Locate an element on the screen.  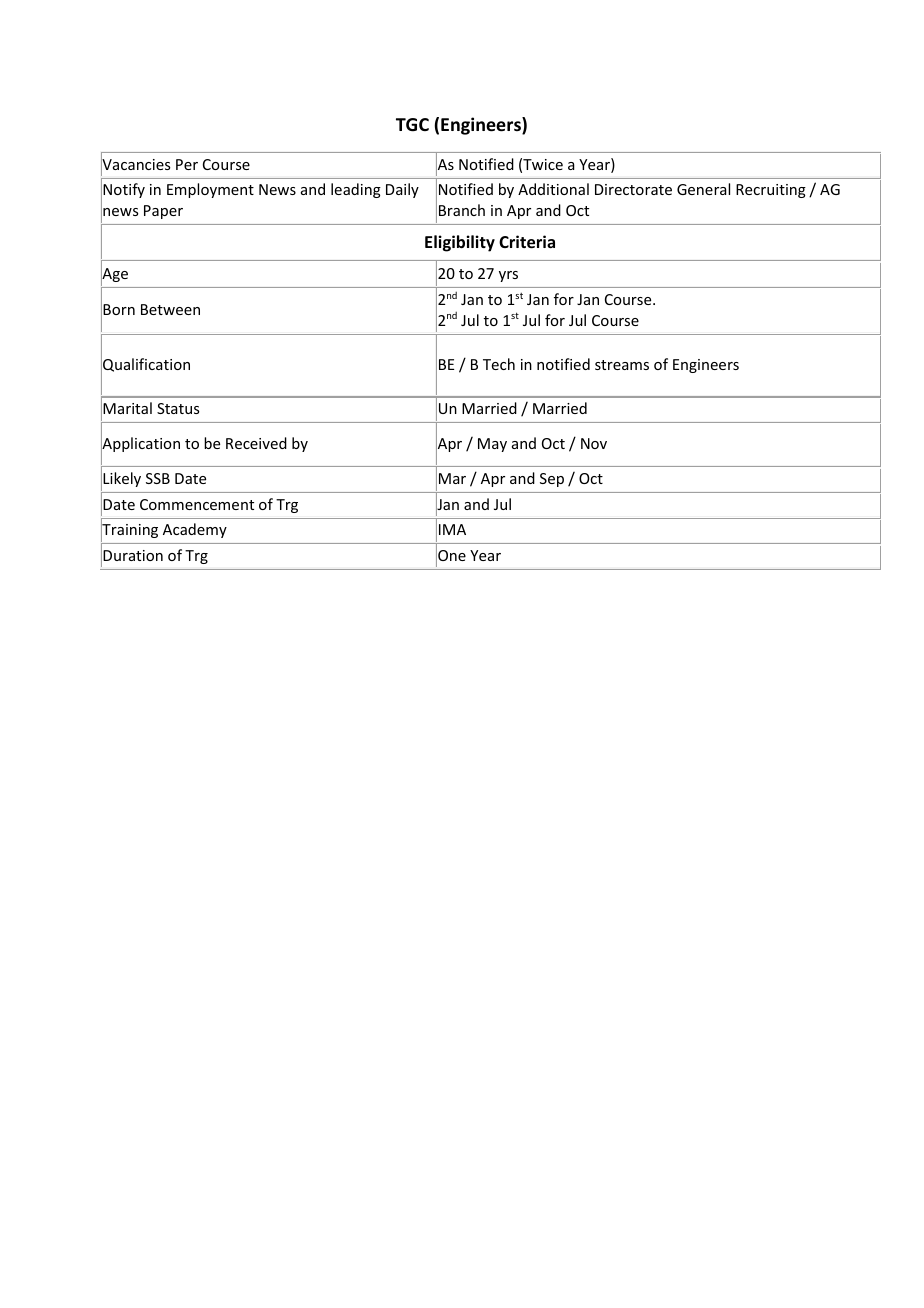
Daily is located at coordinates (402, 190).
